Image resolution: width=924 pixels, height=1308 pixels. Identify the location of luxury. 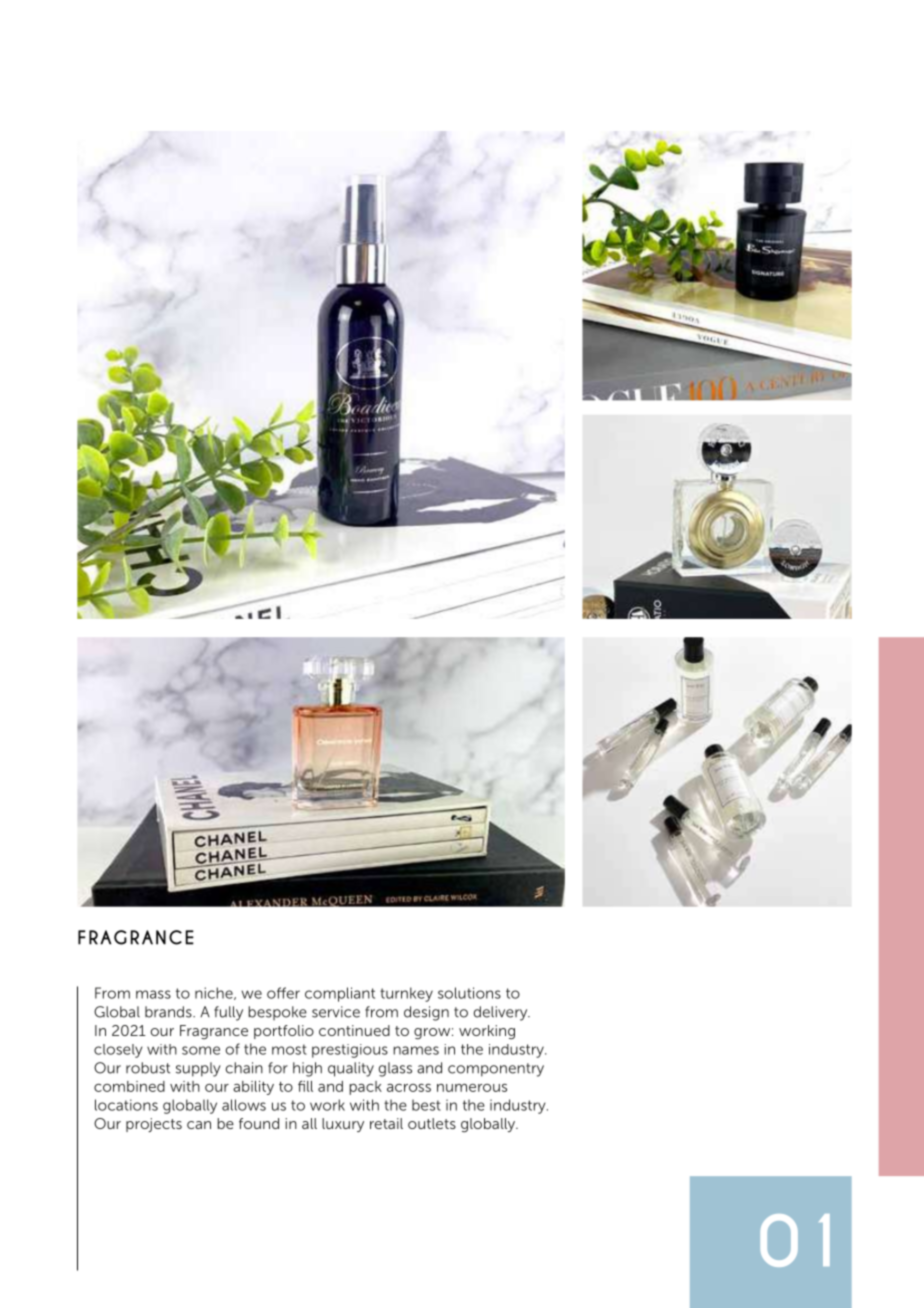
(343, 1125).
